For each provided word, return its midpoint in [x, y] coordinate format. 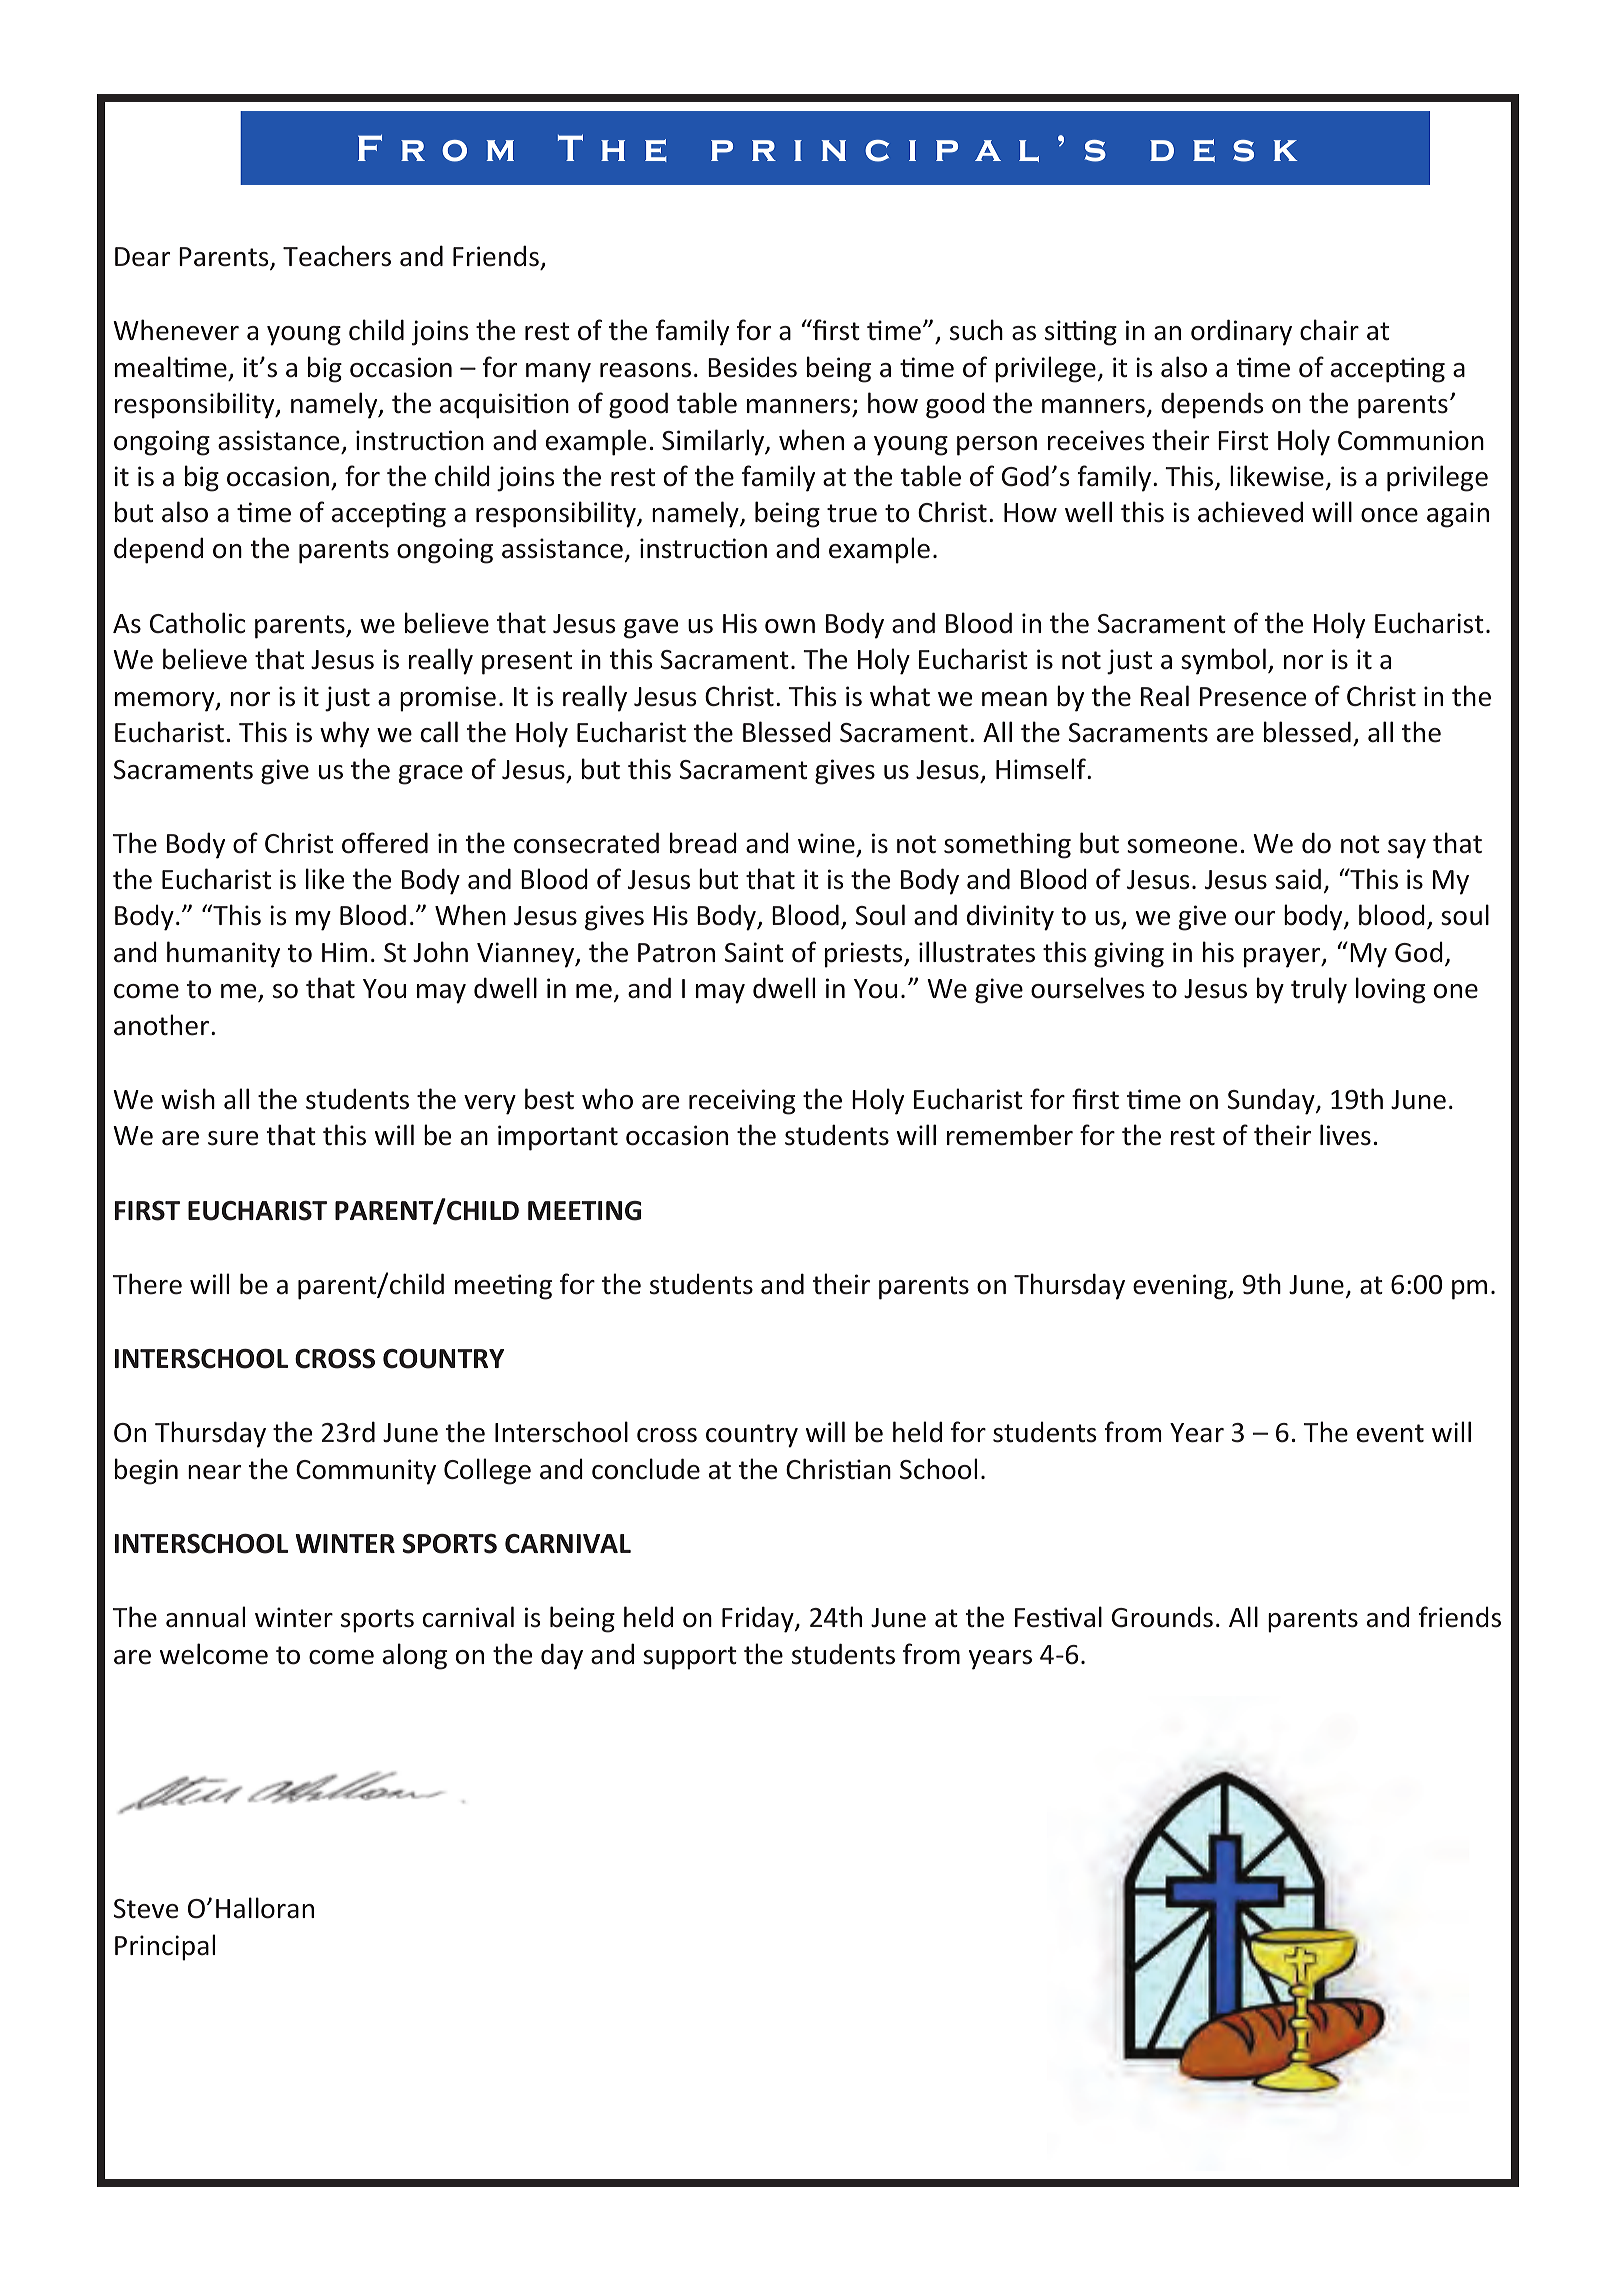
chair [1329, 330]
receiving [742, 1102]
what [900, 696]
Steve [146, 1909]
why [344, 734]
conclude [646, 1469]
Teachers [337, 256]
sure [233, 1138]
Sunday [1272, 1101]
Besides [752, 367]
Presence [1253, 697]
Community [366, 1472]
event [1390, 1433]
